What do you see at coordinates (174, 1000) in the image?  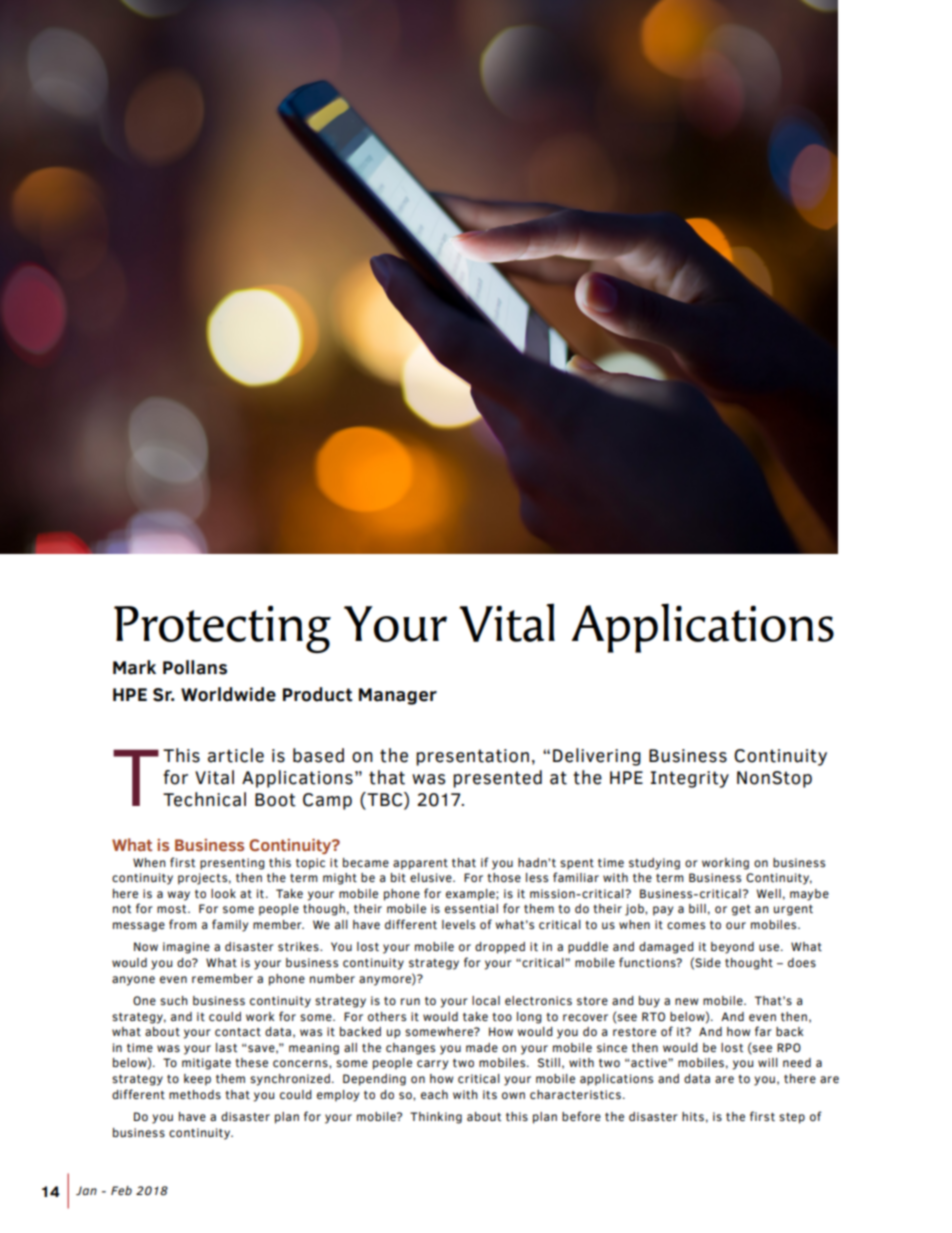 I see `such` at bounding box center [174, 1000].
